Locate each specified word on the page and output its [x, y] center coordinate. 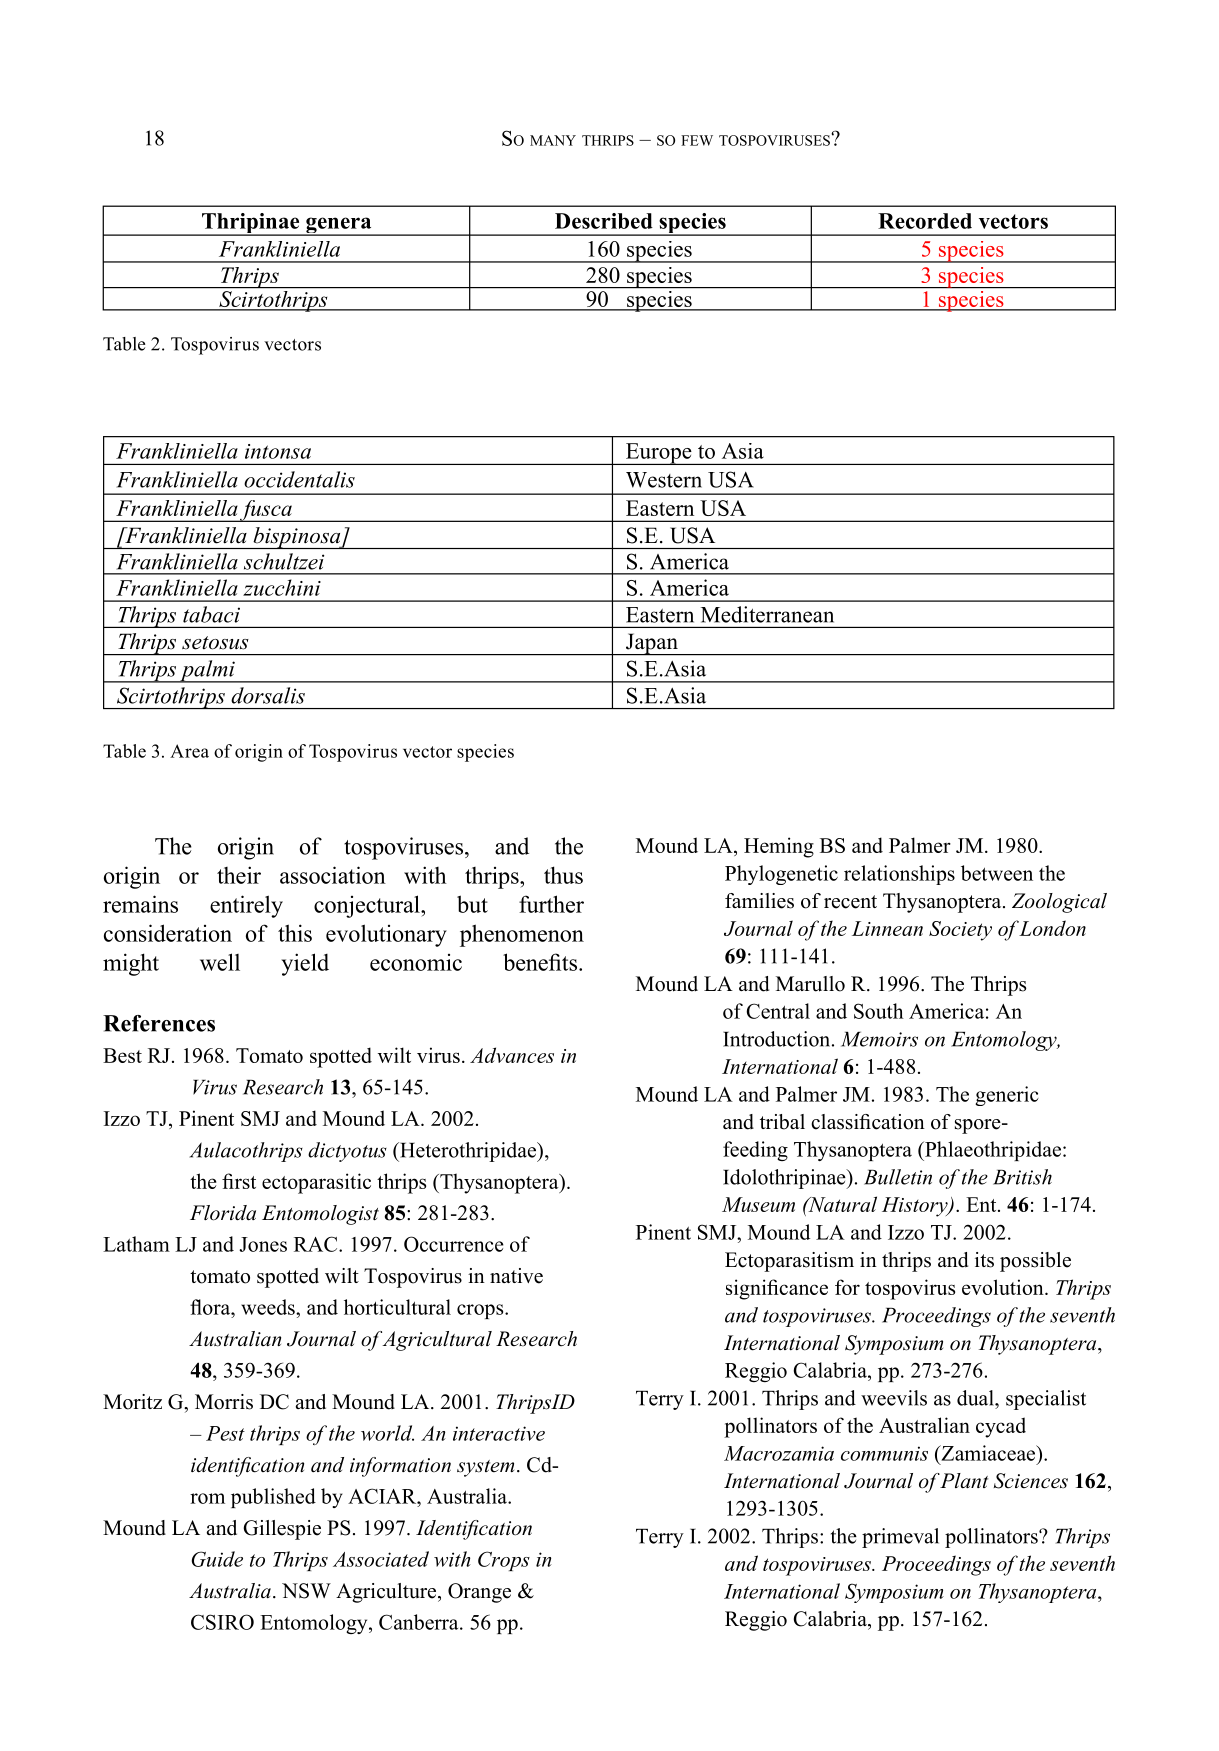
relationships [899, 875]
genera [339, 226]
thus [563, 875]
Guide [217, 1559]
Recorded [925, 221]
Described [604, 221]
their [239, 875]
